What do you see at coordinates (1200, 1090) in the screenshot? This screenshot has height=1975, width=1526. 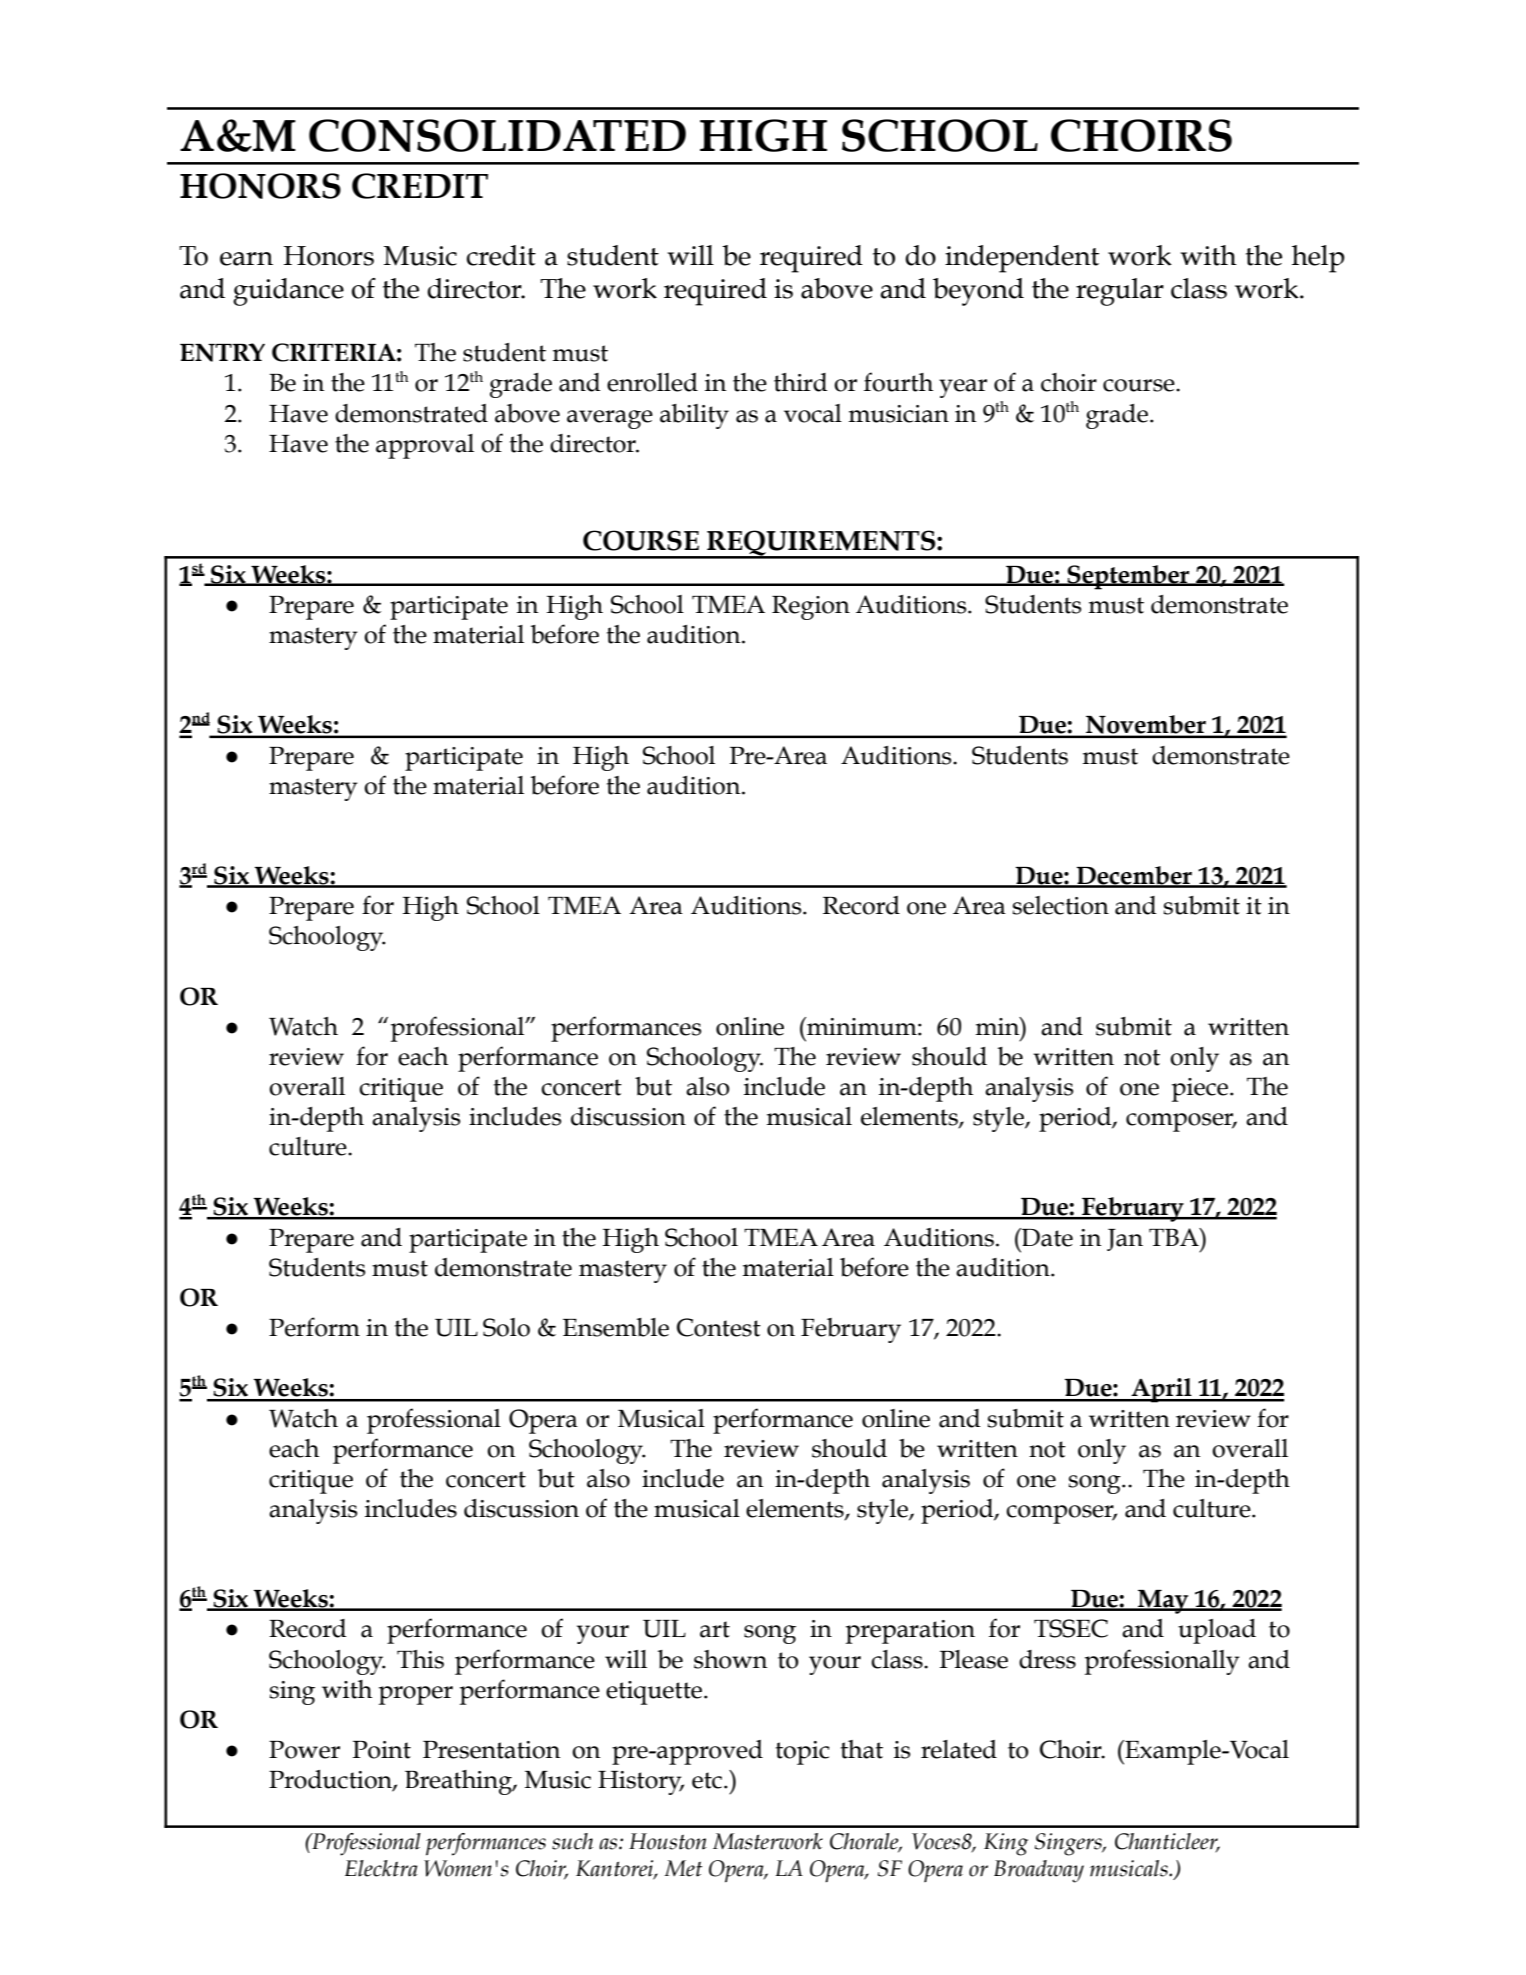 I see `piece` at bounding box center [1200, 1090].
